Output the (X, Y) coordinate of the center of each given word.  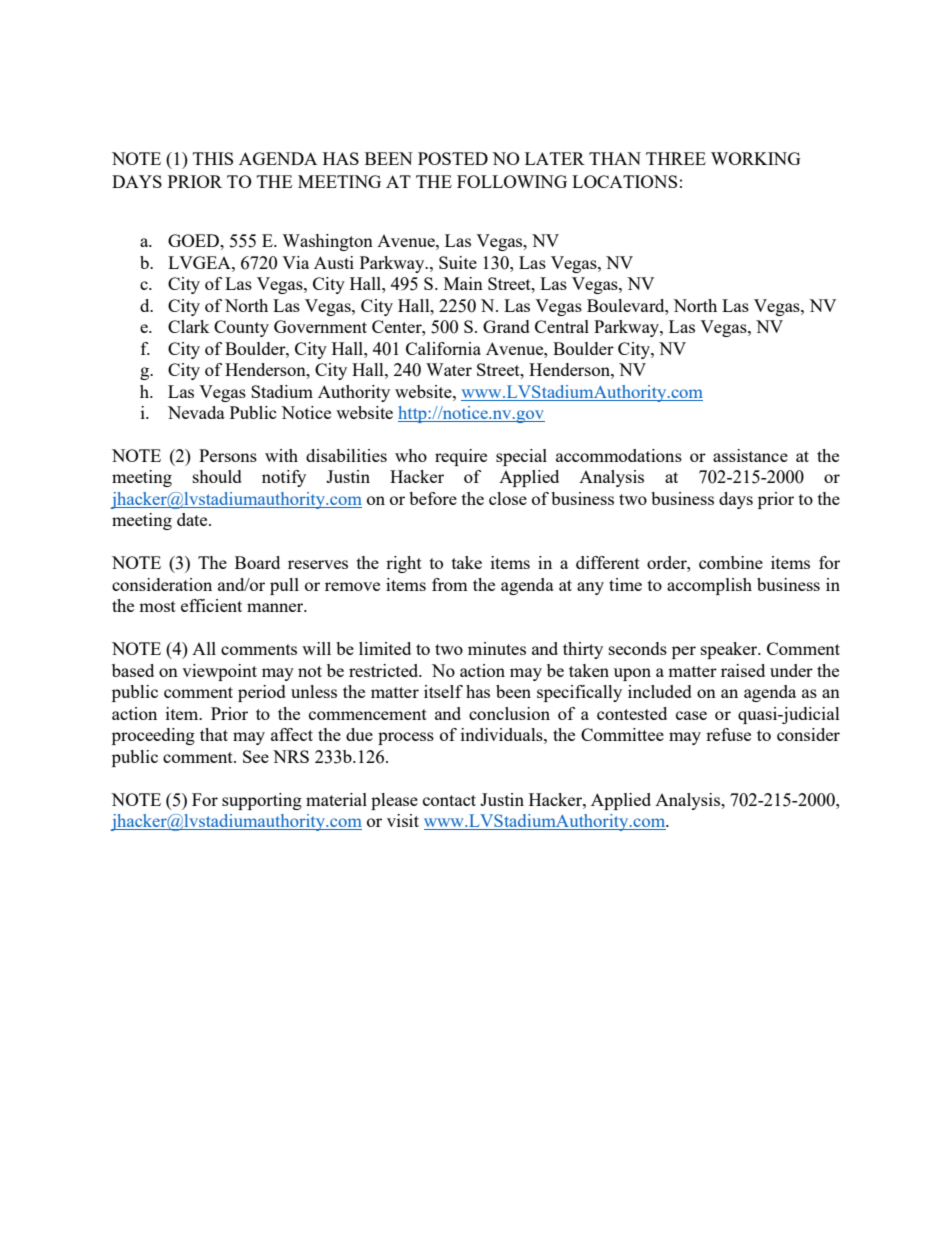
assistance (750, 455)
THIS (213, 158)
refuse (728, 734)
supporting (262, 801)
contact (449, 800)
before (433, 498)
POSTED (453, 158)
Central (562, 326)
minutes (497, 648)
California (443, 348)
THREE (676, 158)
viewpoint (219, 672)
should (217, 476)
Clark (189, 326)
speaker (730, 650)
